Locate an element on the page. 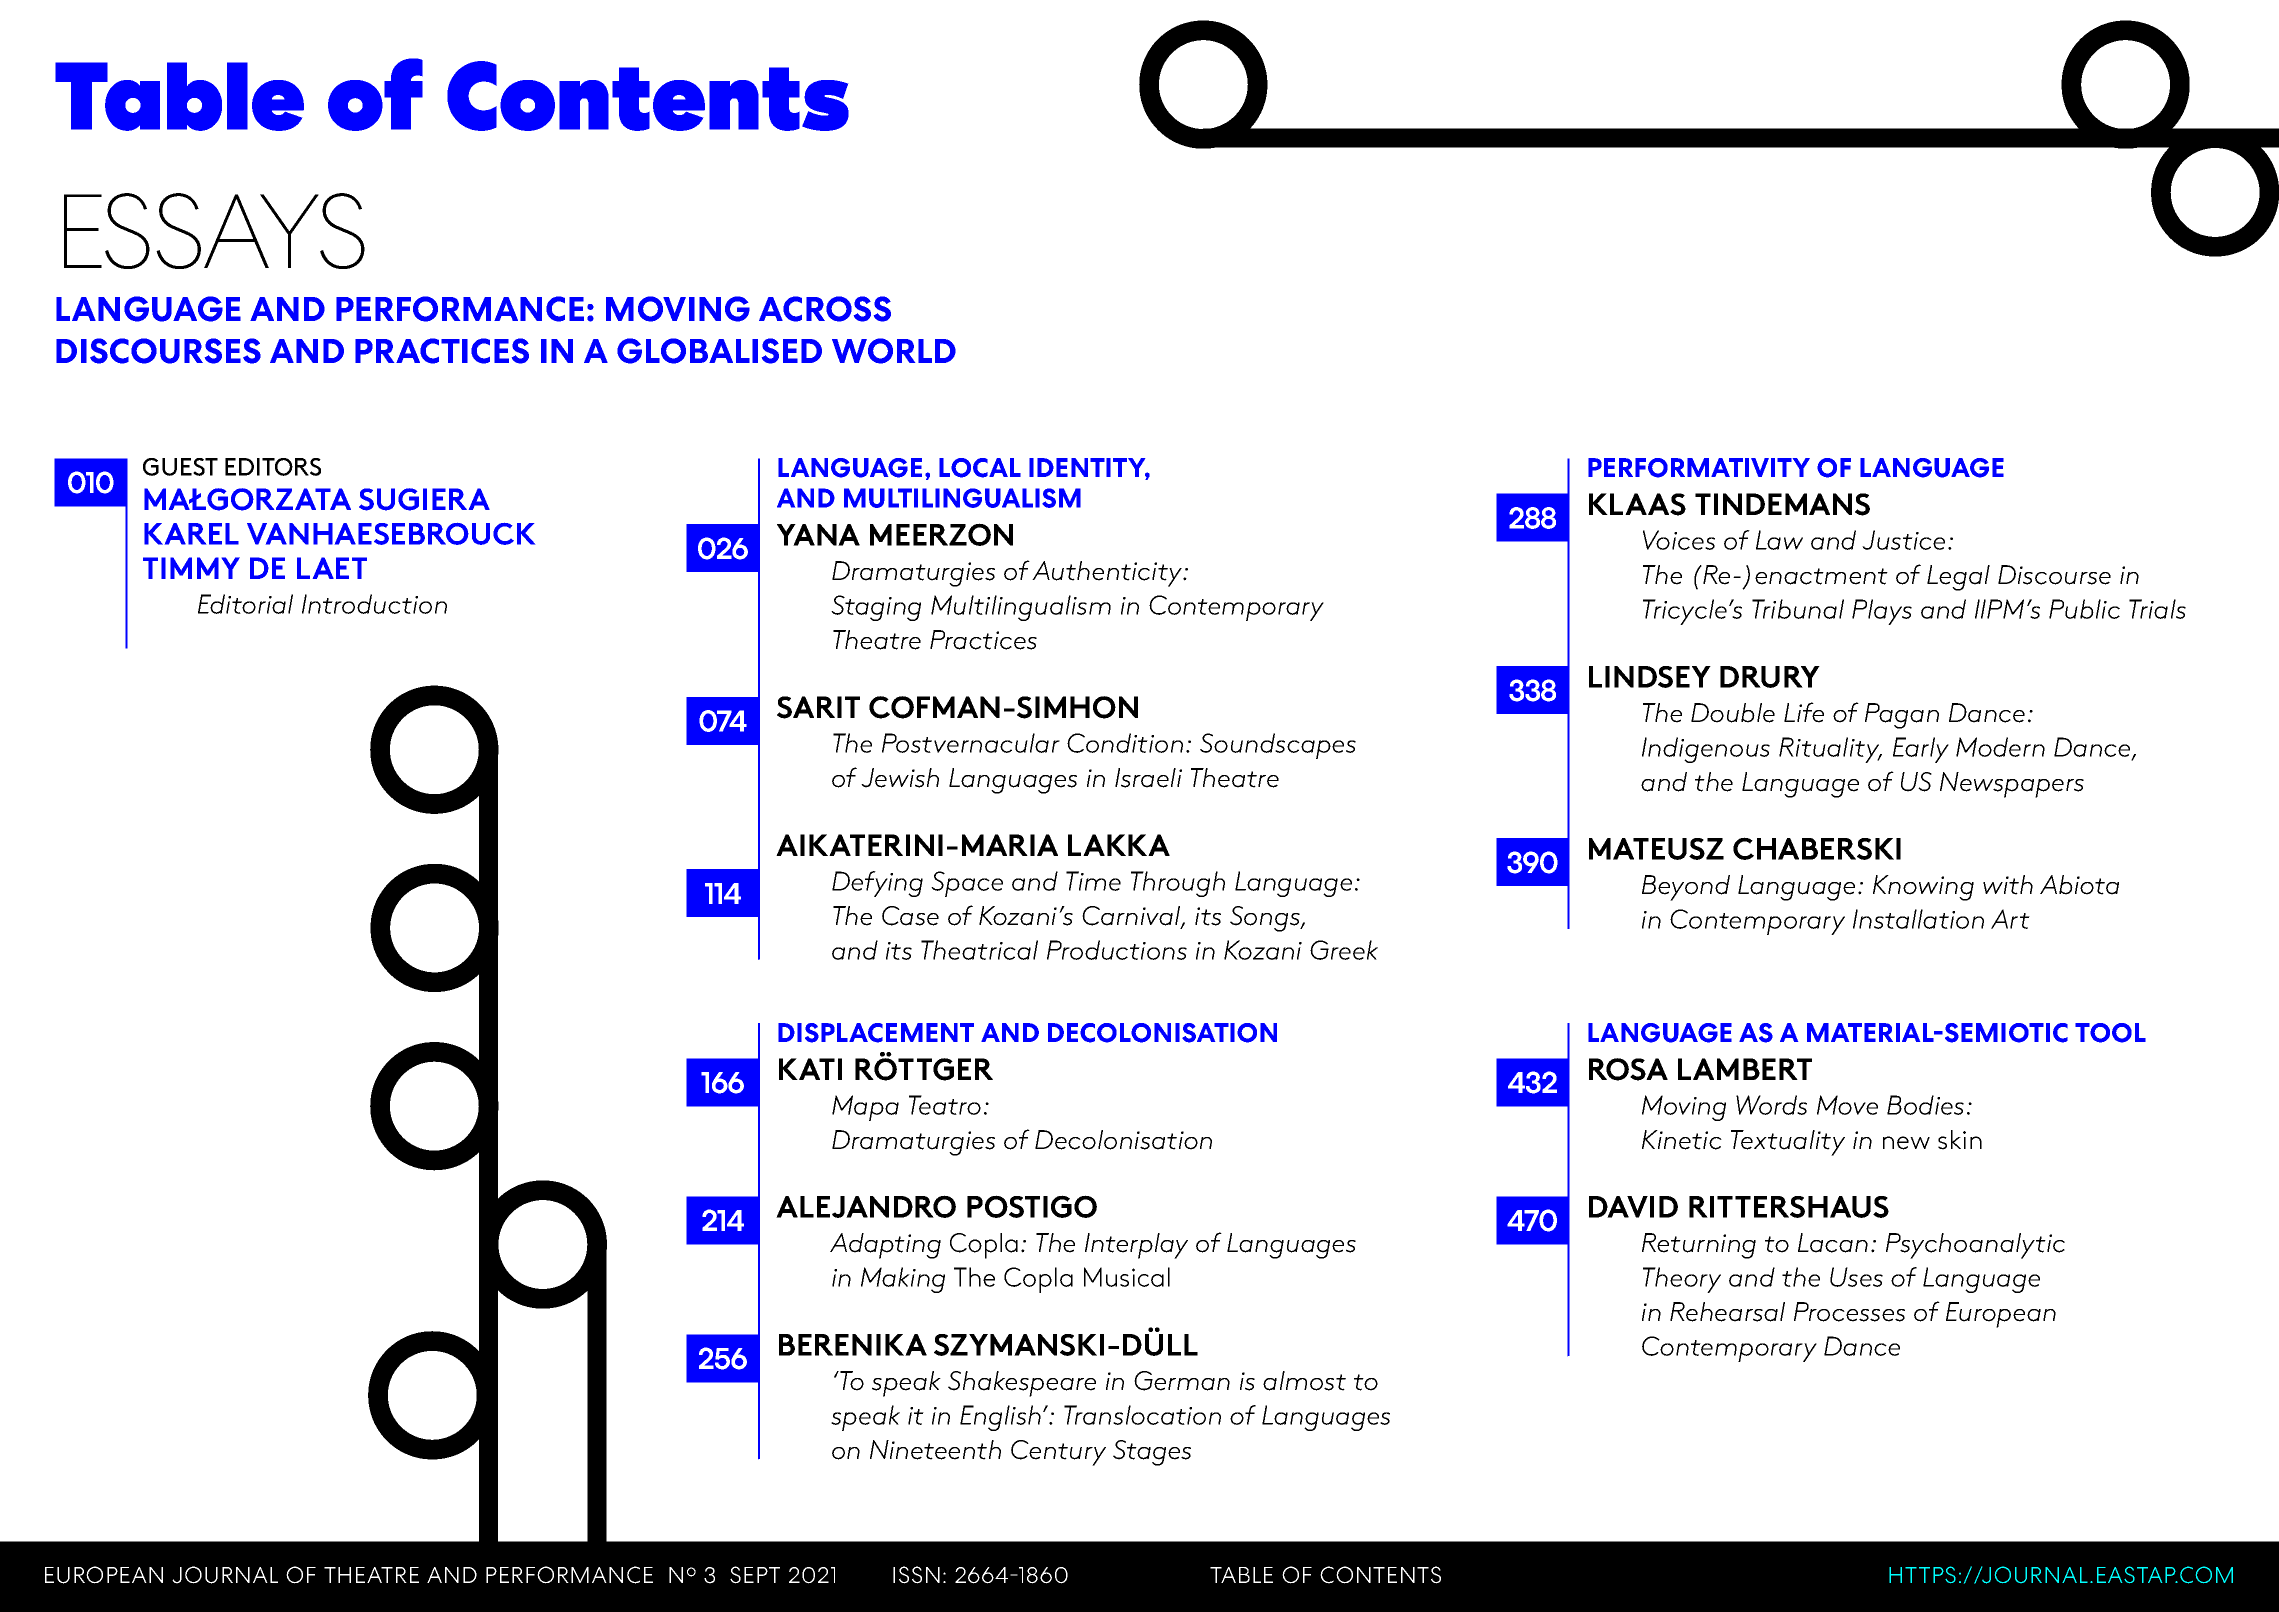  Authenticity is located at coordinates (1108, 574).
